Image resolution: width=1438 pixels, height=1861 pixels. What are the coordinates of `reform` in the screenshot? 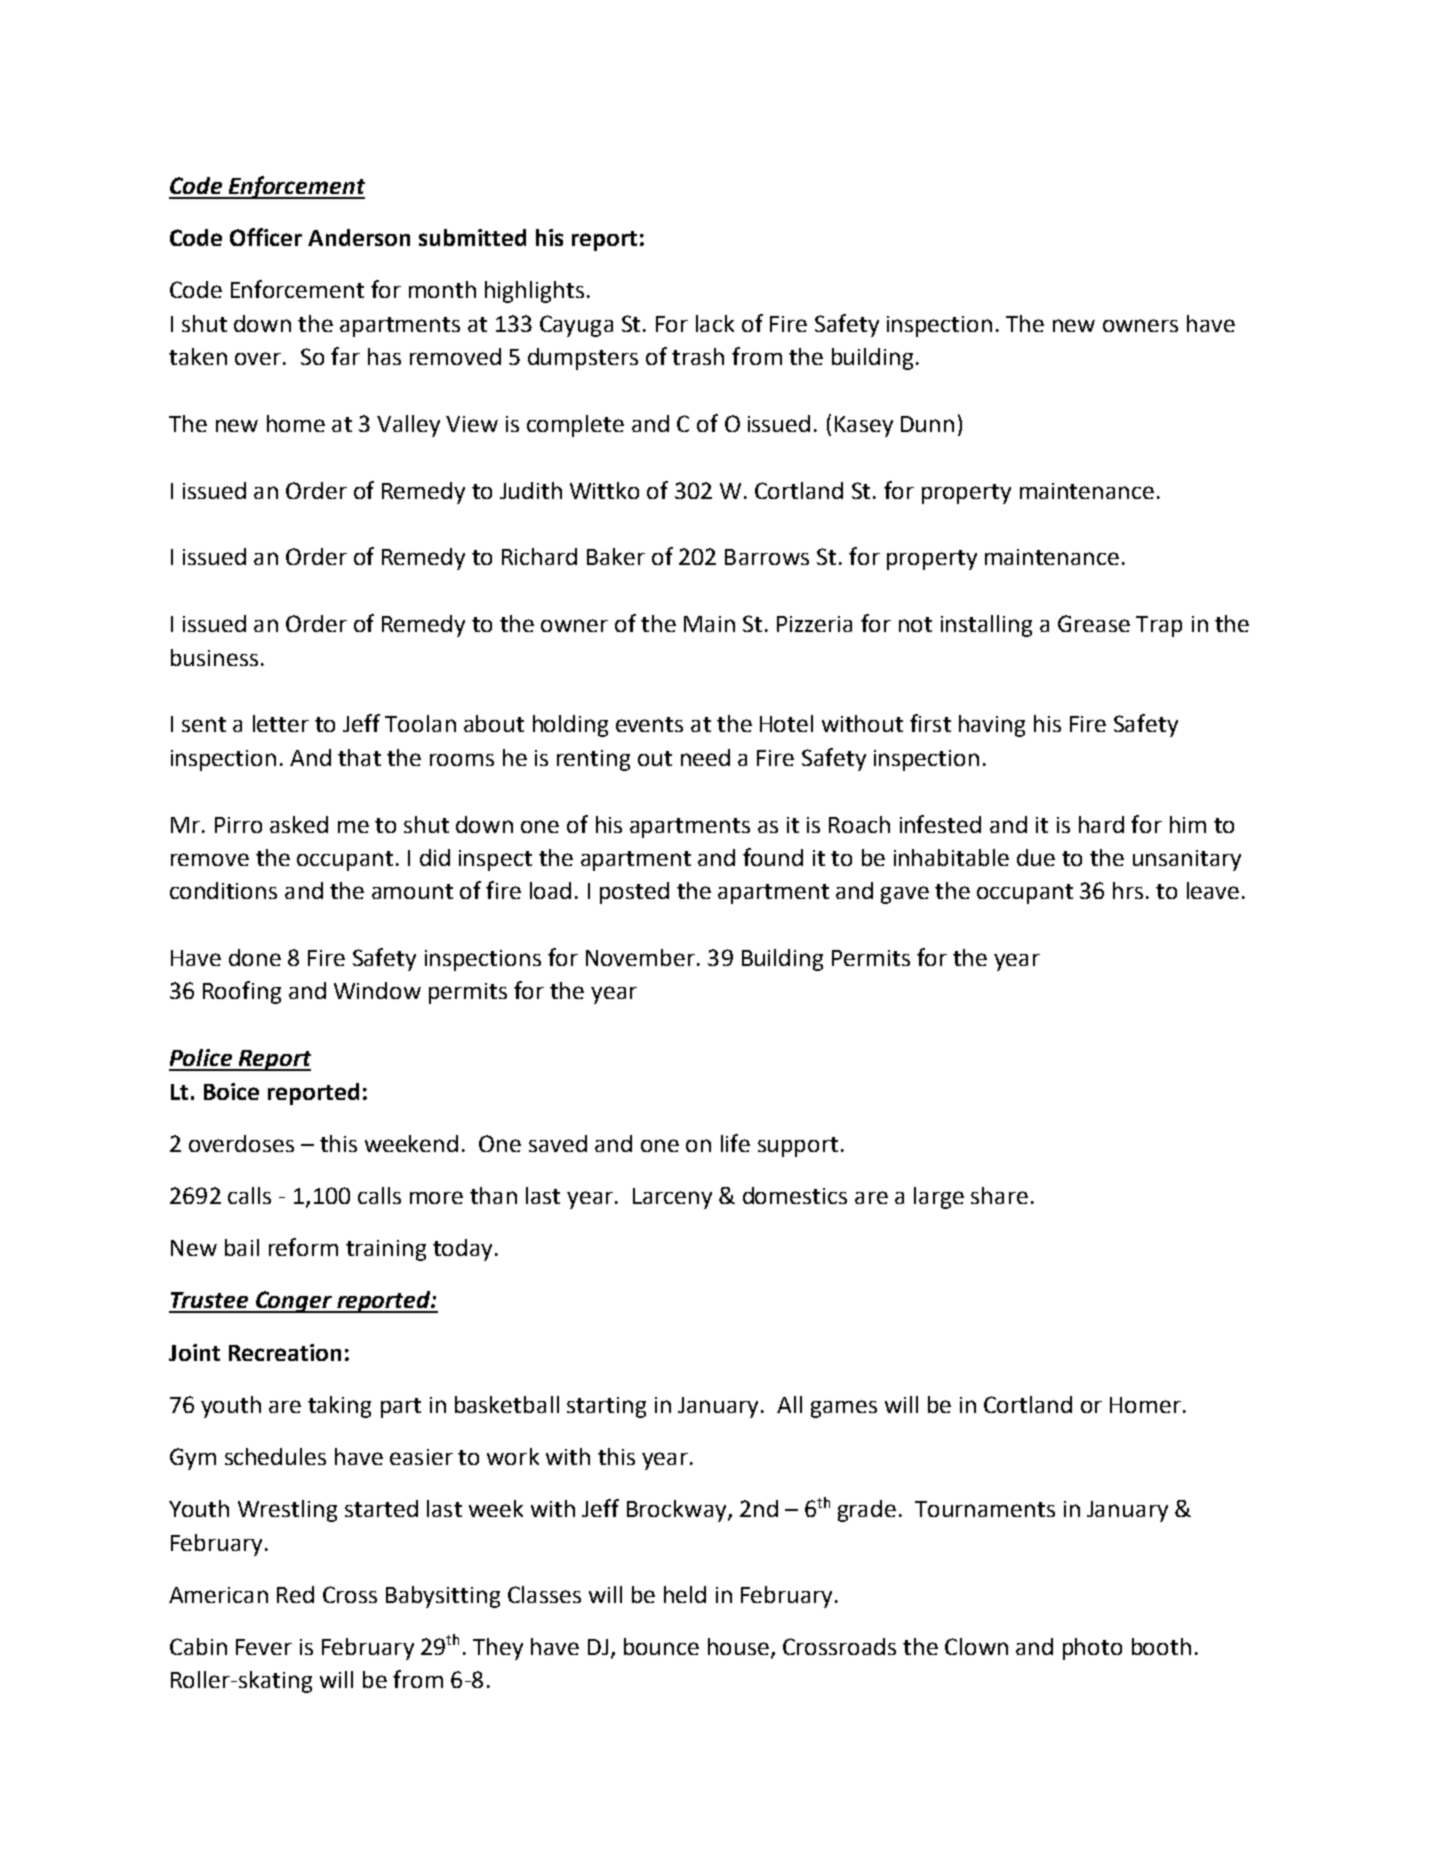 It's located at (303, 1247).
